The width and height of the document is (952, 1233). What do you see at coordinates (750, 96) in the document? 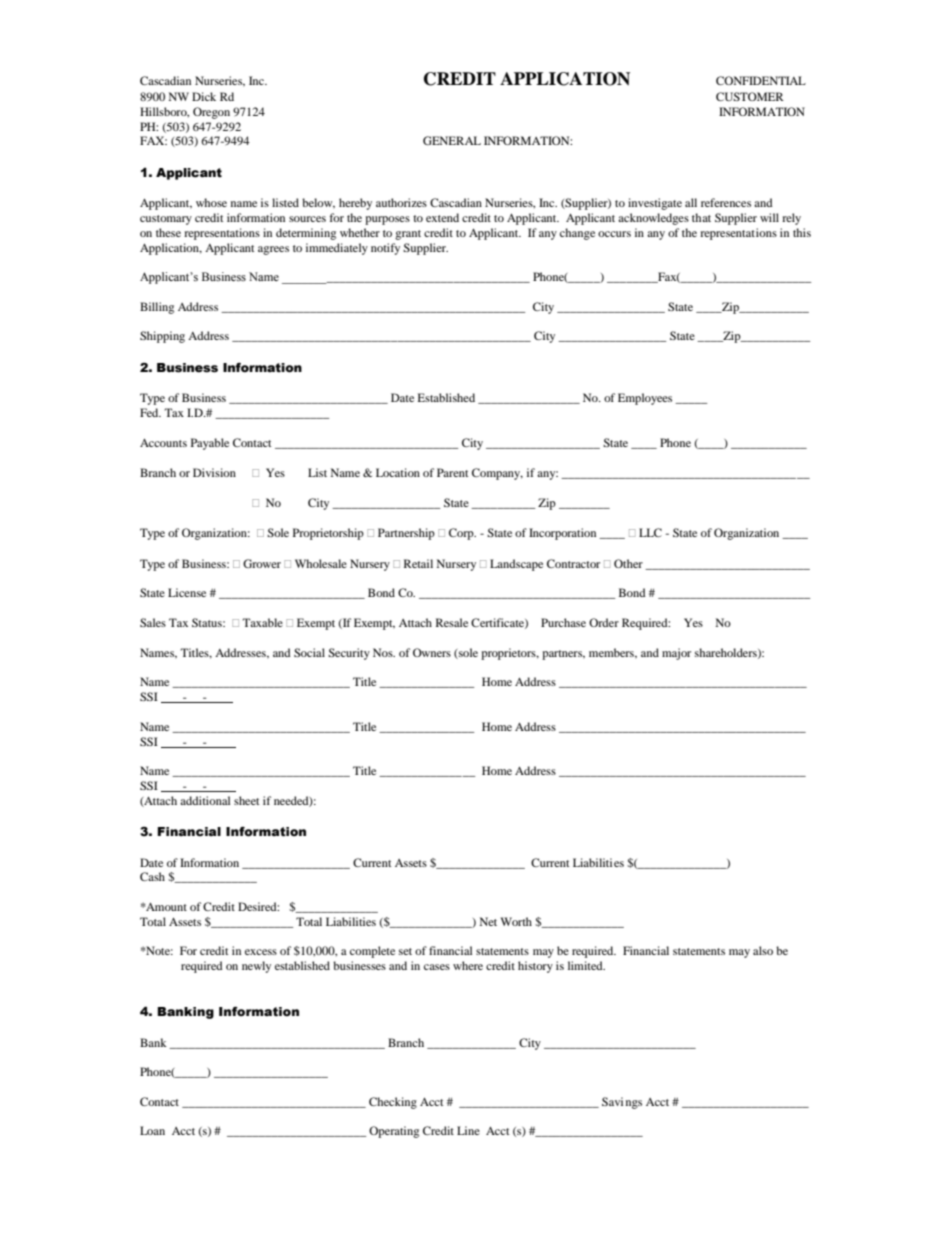
I see `CUSTOMER` at bounding box center [750, 96].
